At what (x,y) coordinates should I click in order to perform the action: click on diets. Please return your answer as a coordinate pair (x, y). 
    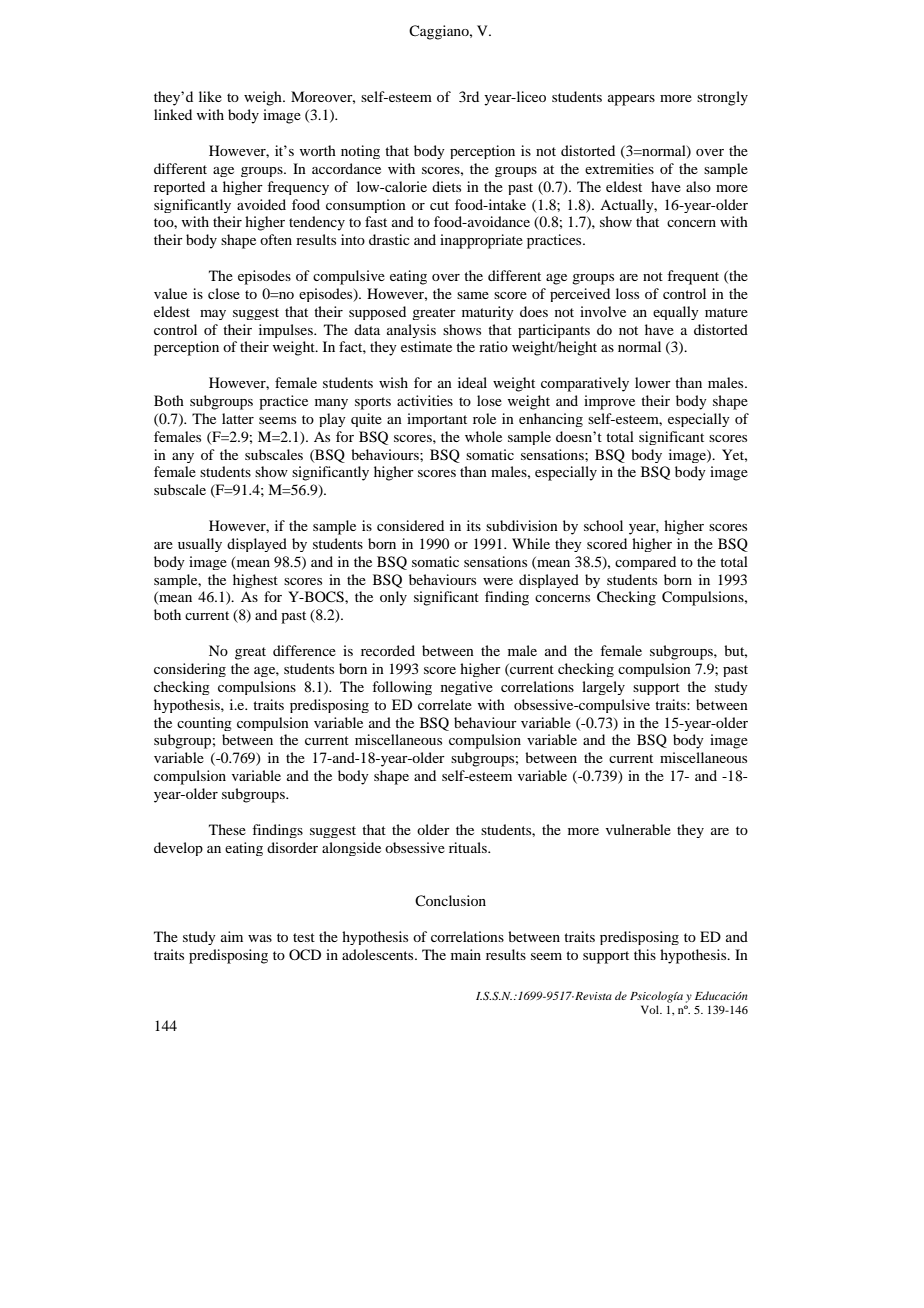
    Looking at the image, I should click on (446, 186).
